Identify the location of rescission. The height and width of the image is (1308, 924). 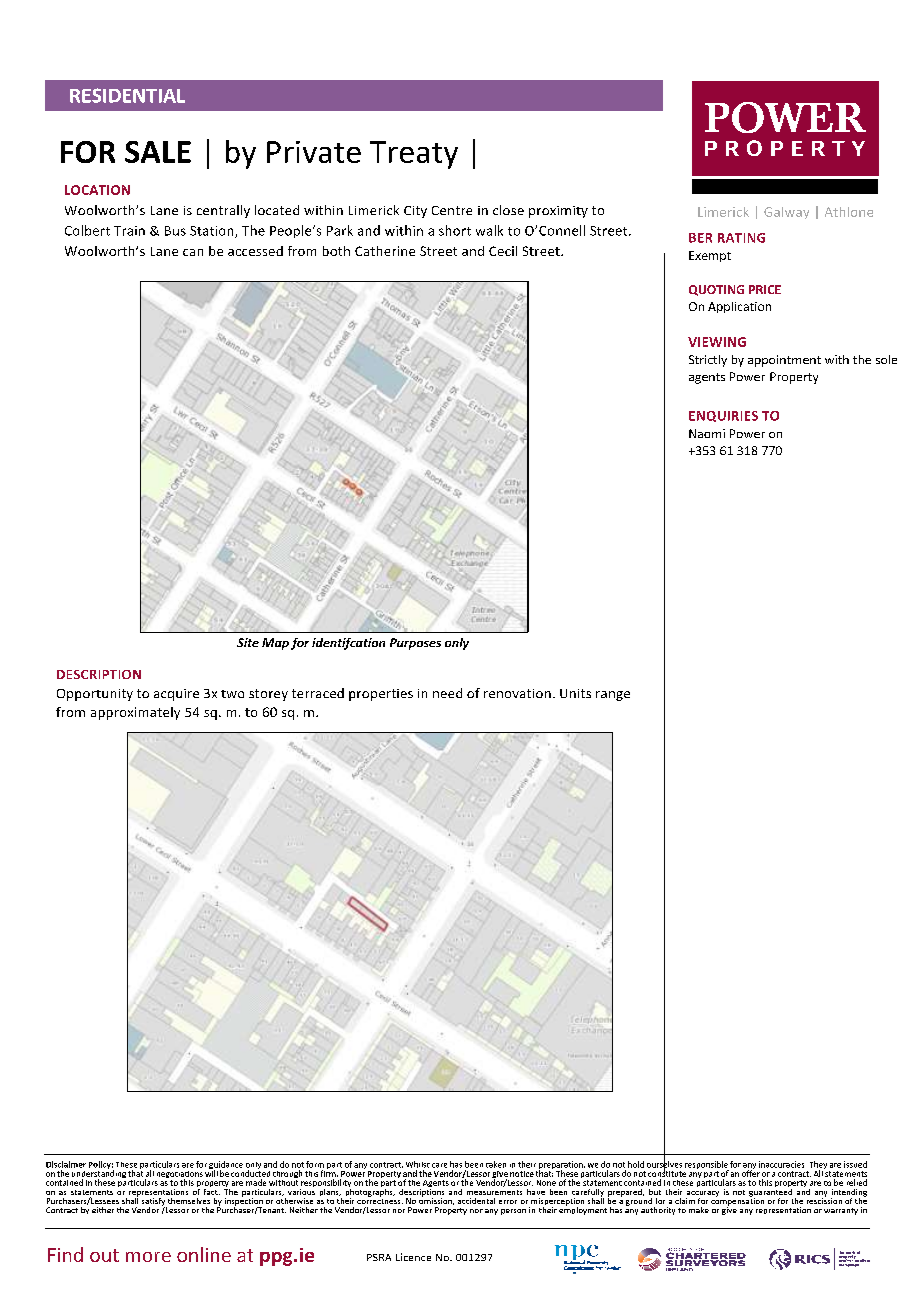
(824, 1200).
